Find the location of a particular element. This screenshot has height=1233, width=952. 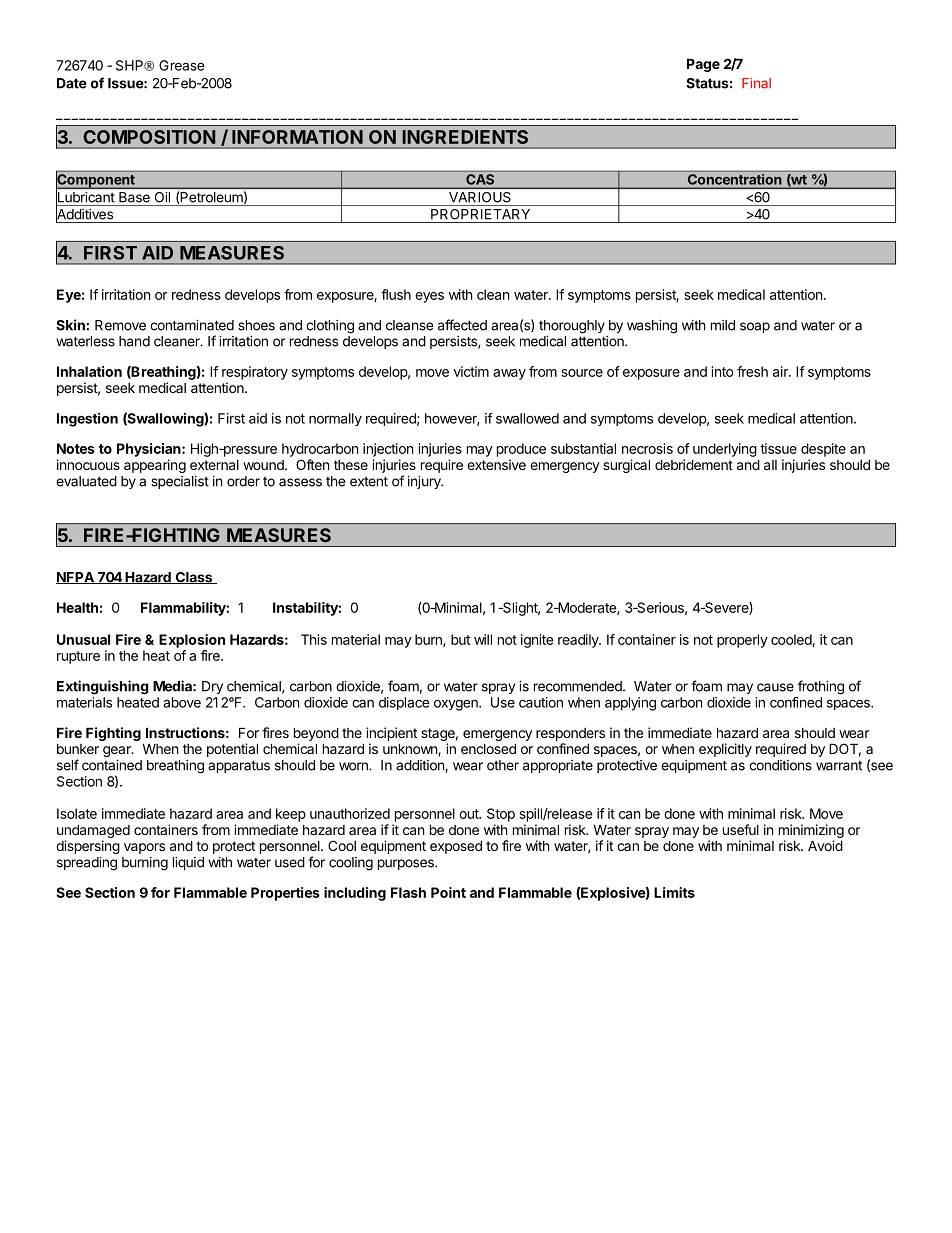

liquid is located at coordinates (188, 863).
